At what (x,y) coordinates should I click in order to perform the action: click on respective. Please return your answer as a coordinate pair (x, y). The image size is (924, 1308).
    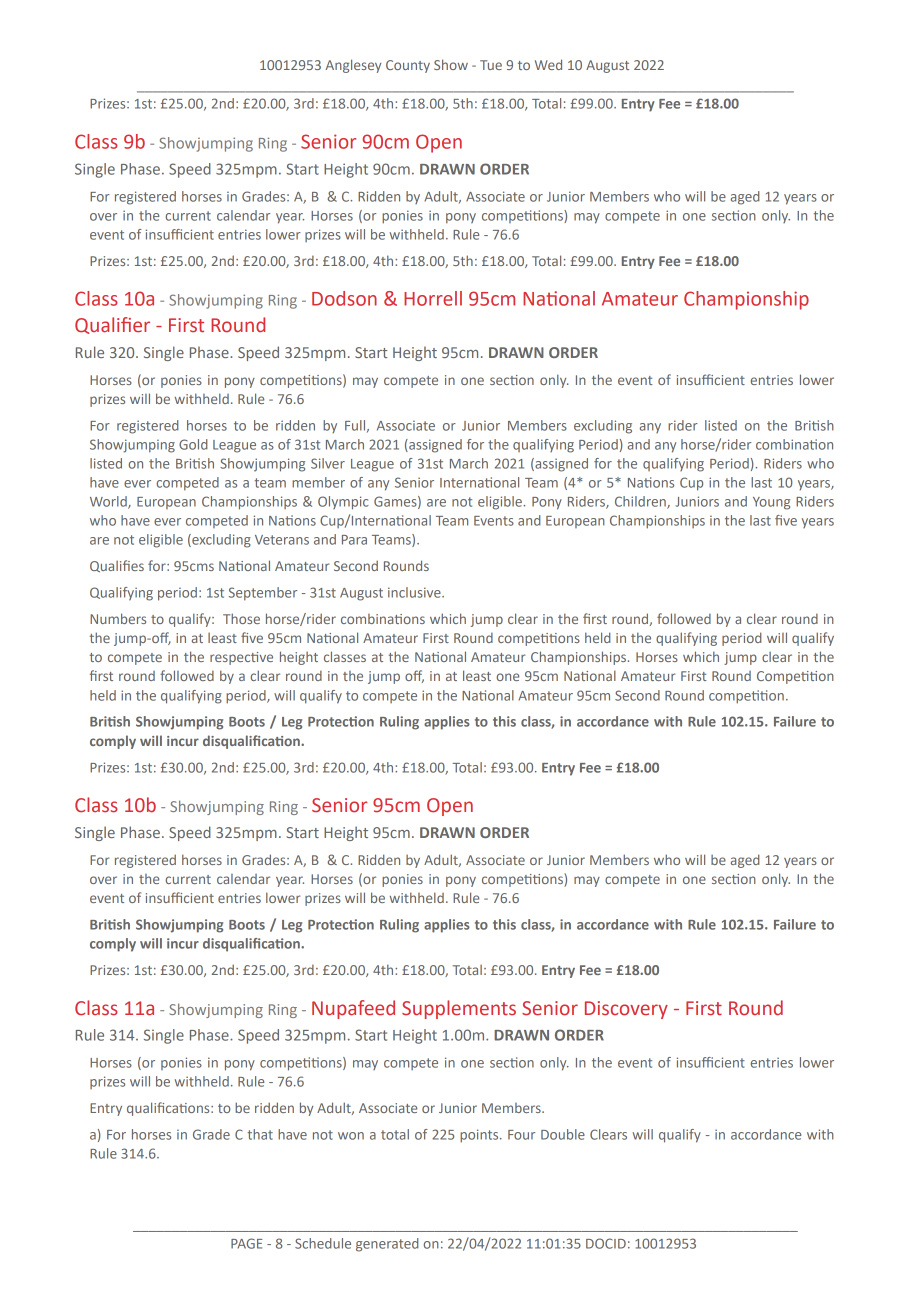
    Looking at the image, I should click on (241, 658).
